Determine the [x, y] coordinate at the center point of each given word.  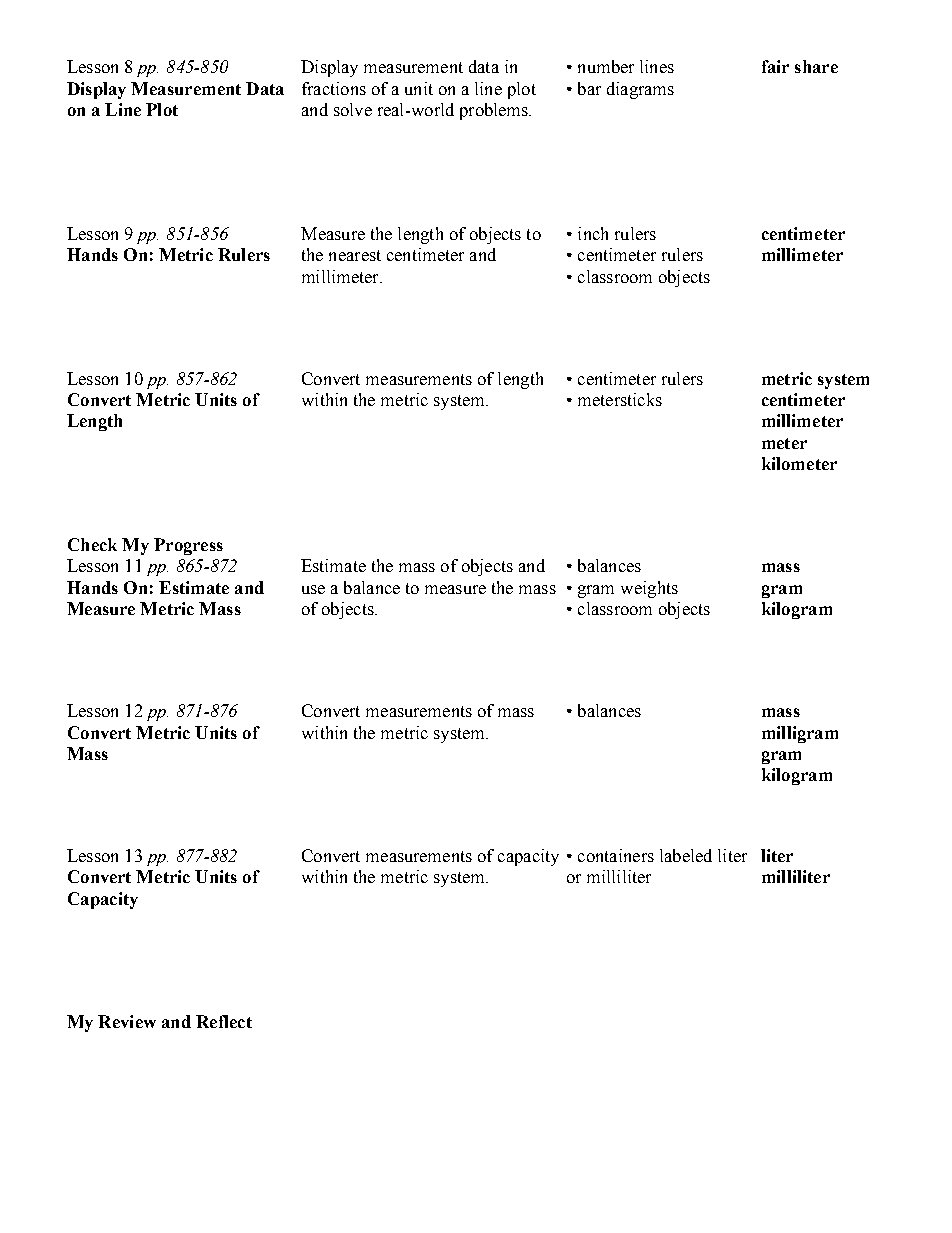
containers [616, 855]
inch [593, 233]
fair [775, 66]
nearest [355, 255]
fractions [334, 88]
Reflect [224, 1021]
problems [495, 111]
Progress [188, 546]
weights [649, 589]
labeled [686, 855]
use [313, 589]
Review [127, 1021]
